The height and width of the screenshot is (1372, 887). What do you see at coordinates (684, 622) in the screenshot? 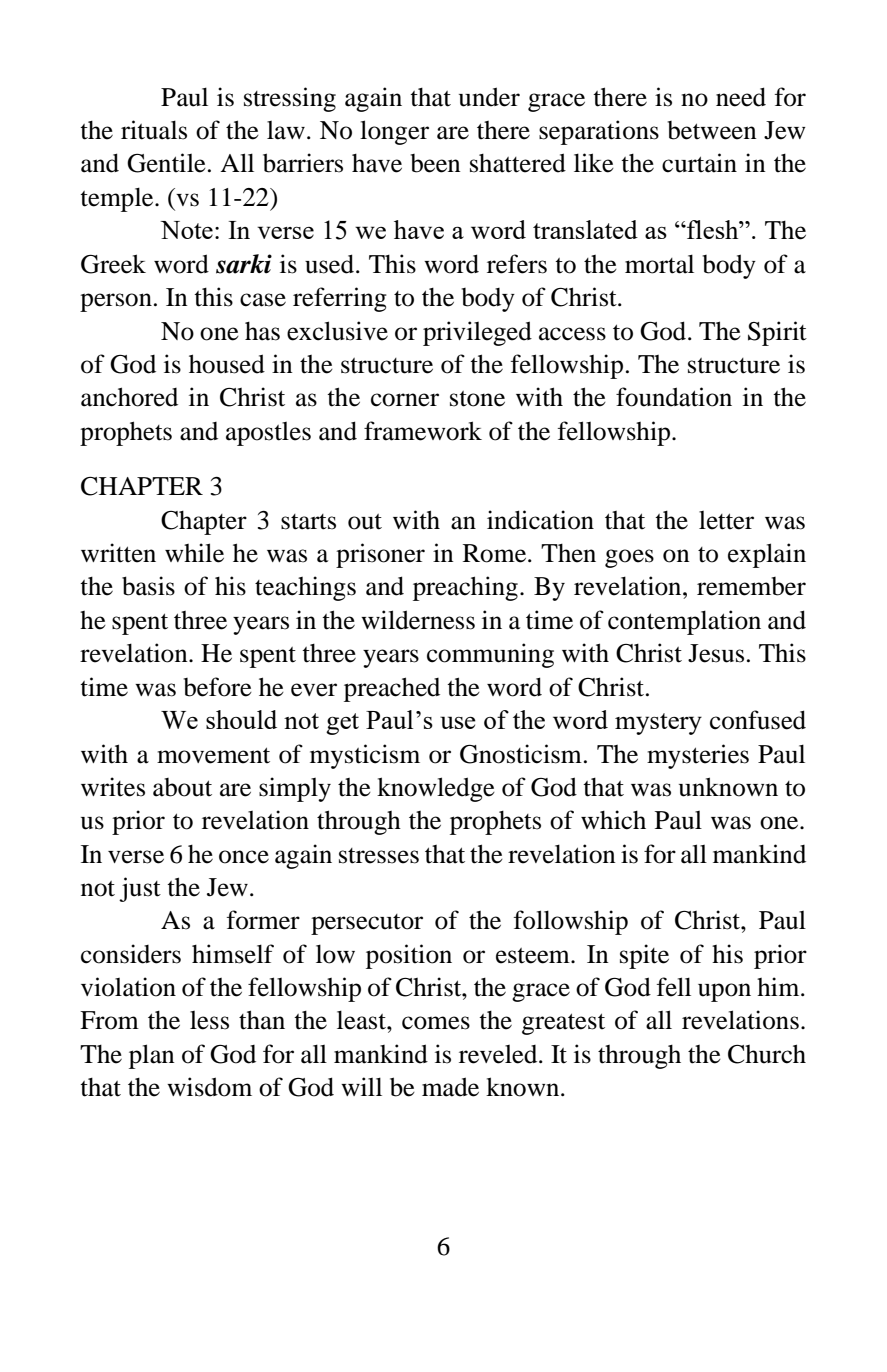
I see `contemplation` at bounding box center [684, 622].
